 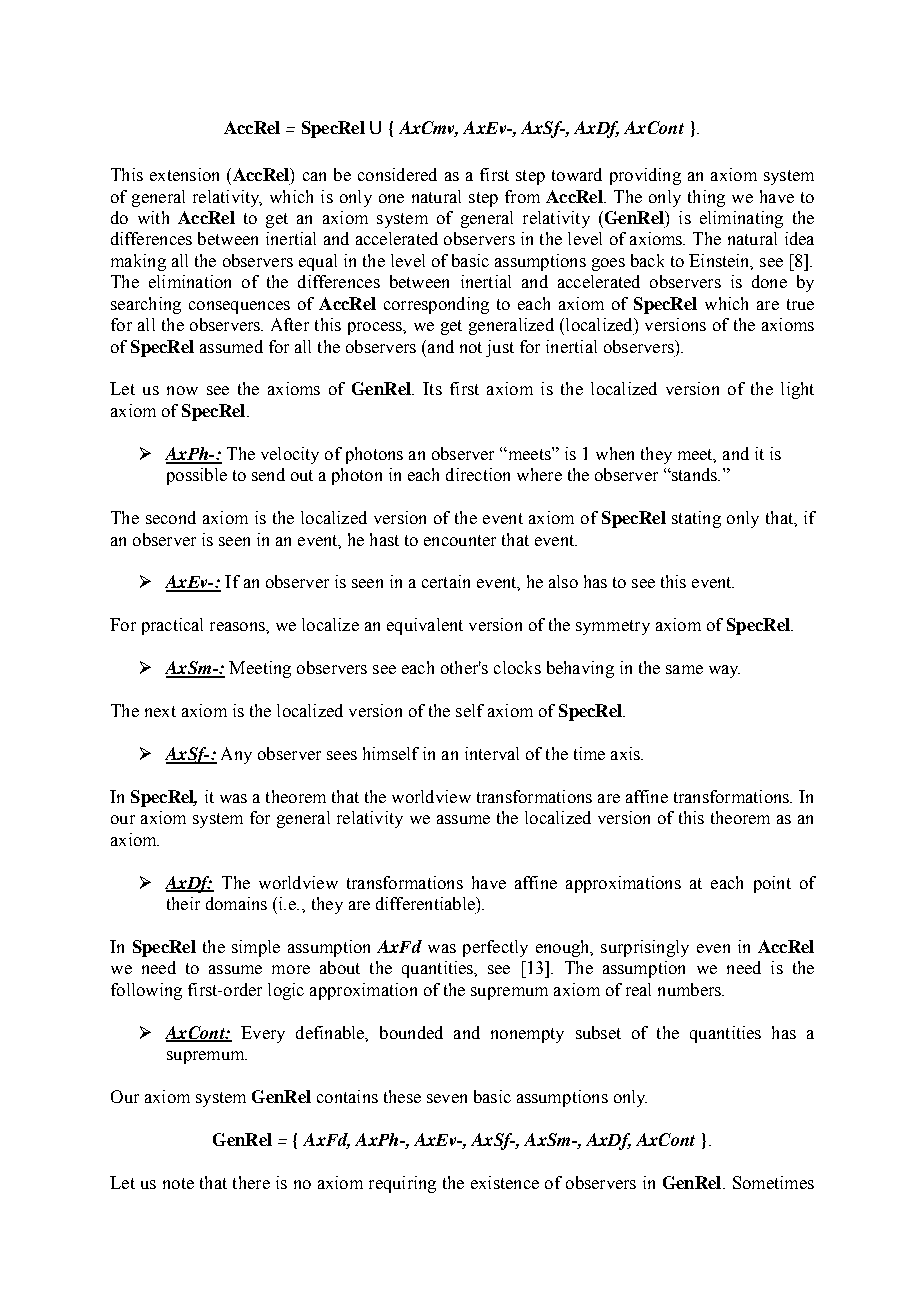 I want to click on thing, so click(x=706, y=198).
